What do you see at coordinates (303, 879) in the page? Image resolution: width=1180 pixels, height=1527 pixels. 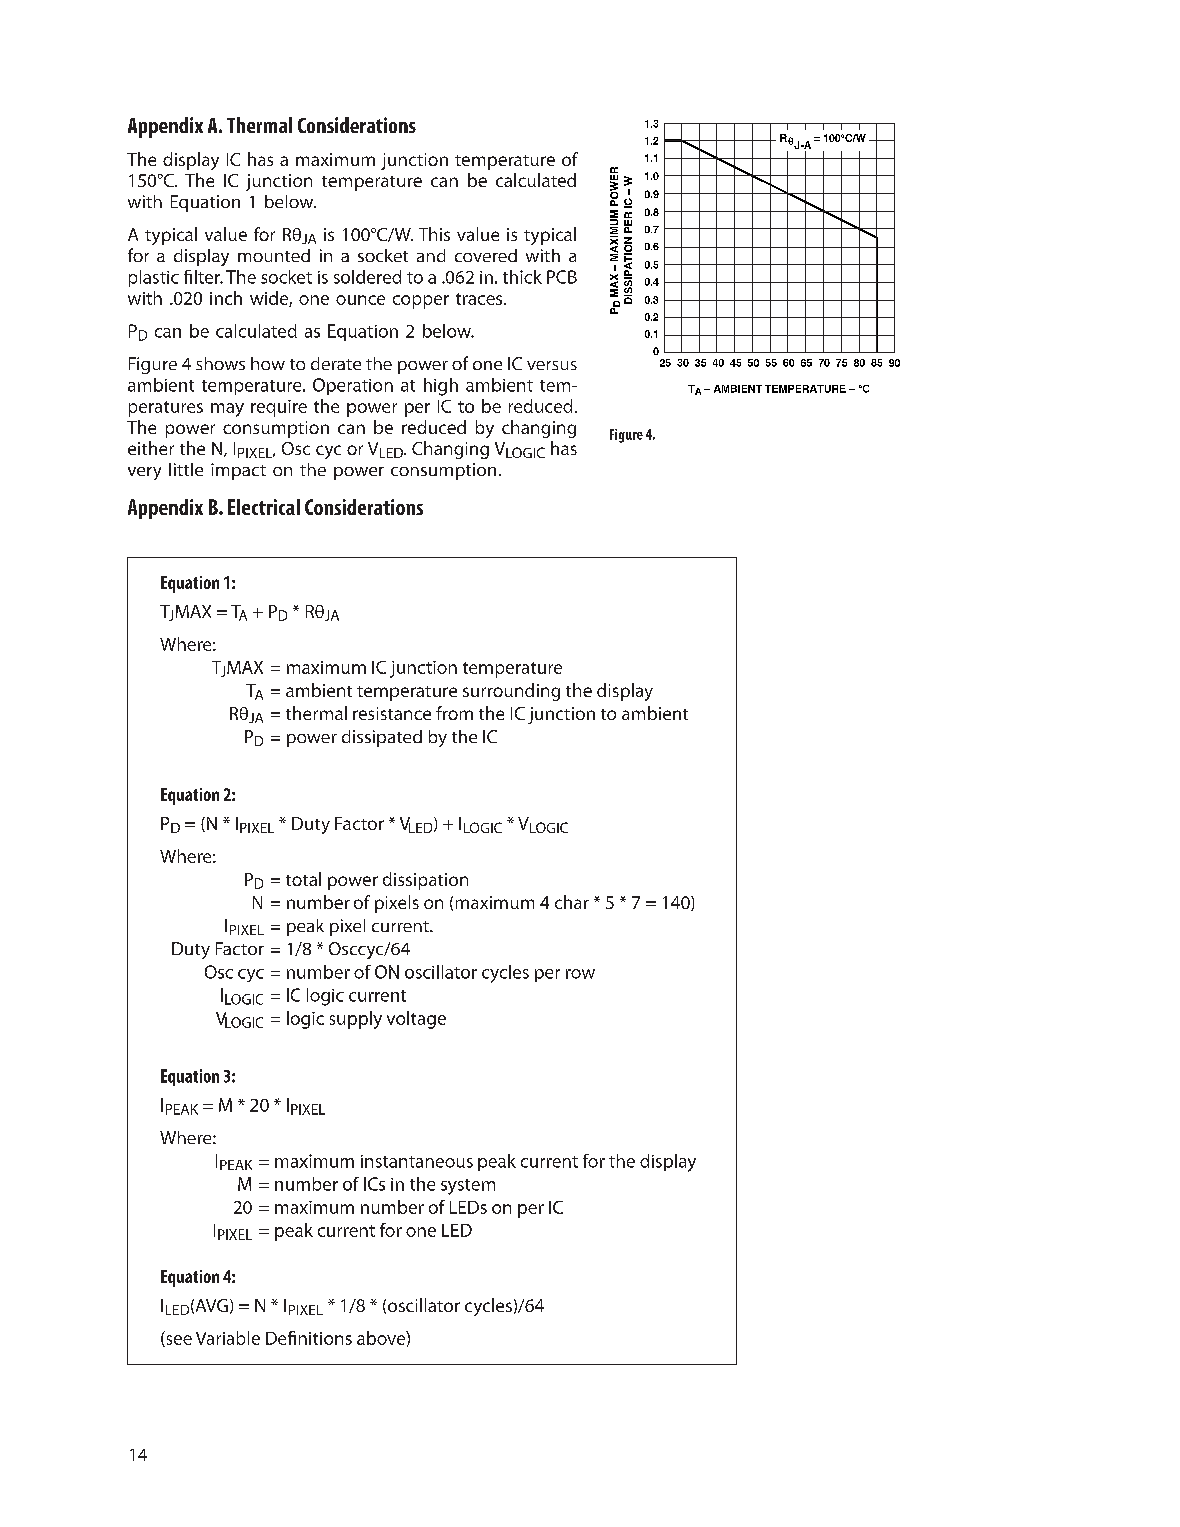 I see `total` at bounding box center [303, 879].
